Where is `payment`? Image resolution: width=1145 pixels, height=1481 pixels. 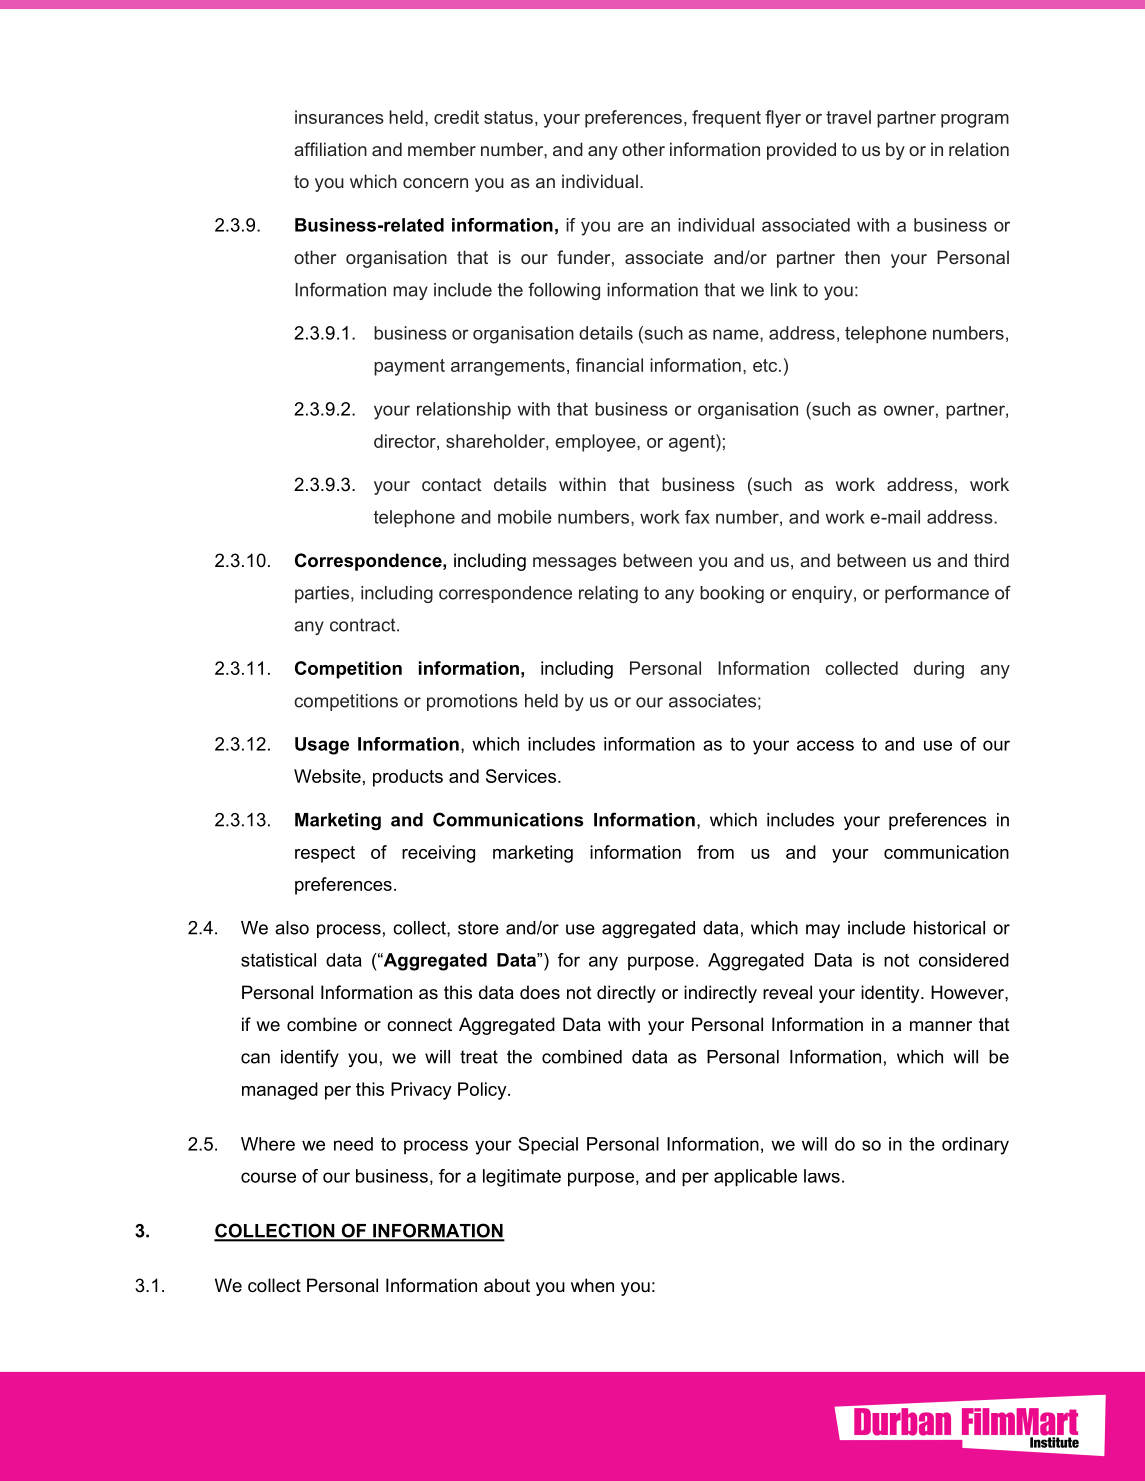
payment is located at coordinates (409, 367).
